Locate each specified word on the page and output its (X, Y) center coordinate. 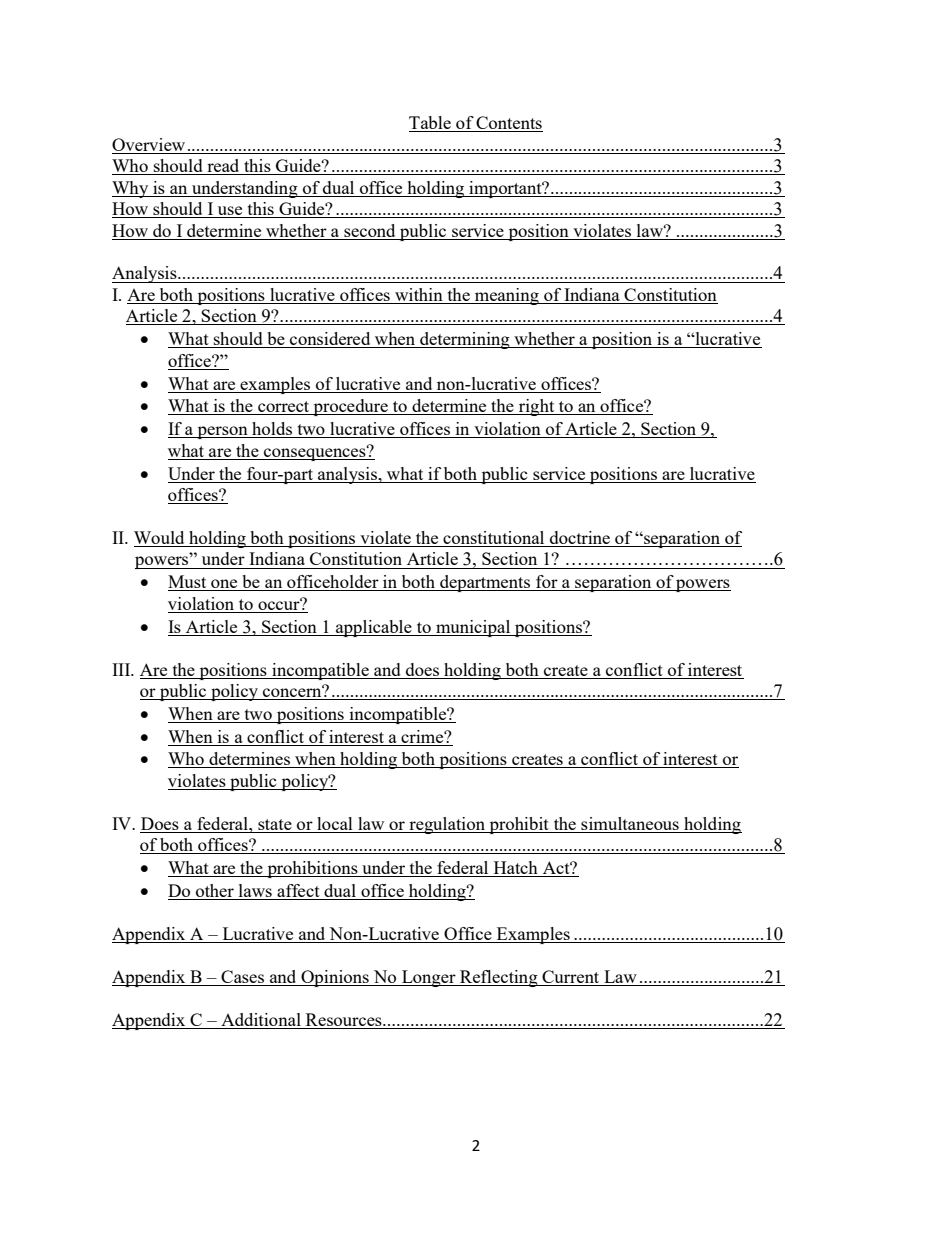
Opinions (335, 978)
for (547, 583)
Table (431, 124)
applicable (374, 628)
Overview (148, 144)
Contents (509, 124)
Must (188, 583)
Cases (243, 978)
